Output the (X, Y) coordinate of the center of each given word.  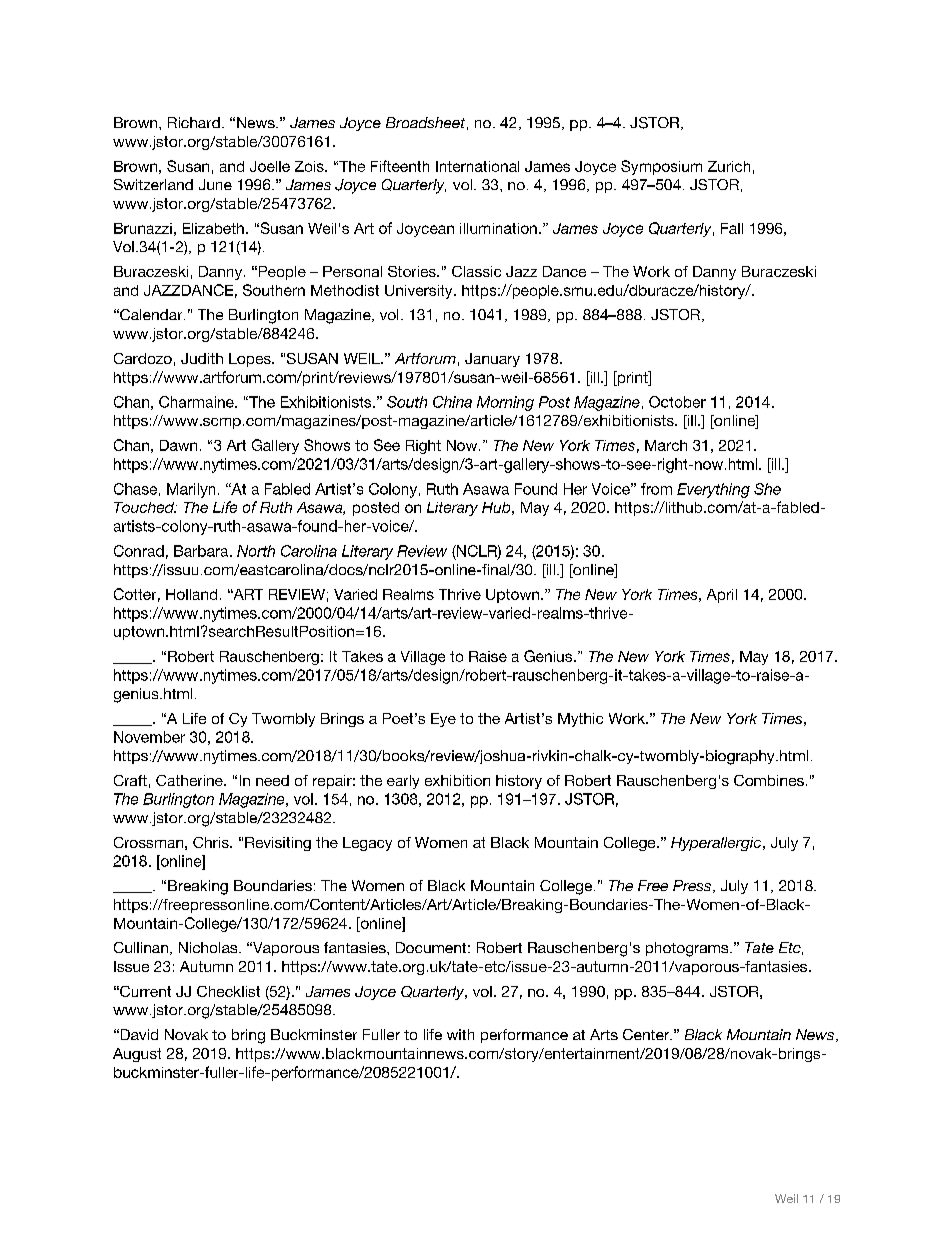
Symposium (661, 167)
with (460, 1034)
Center (647, 1034)
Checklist (228, 991)
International (477, 166)
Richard (194, 122)
